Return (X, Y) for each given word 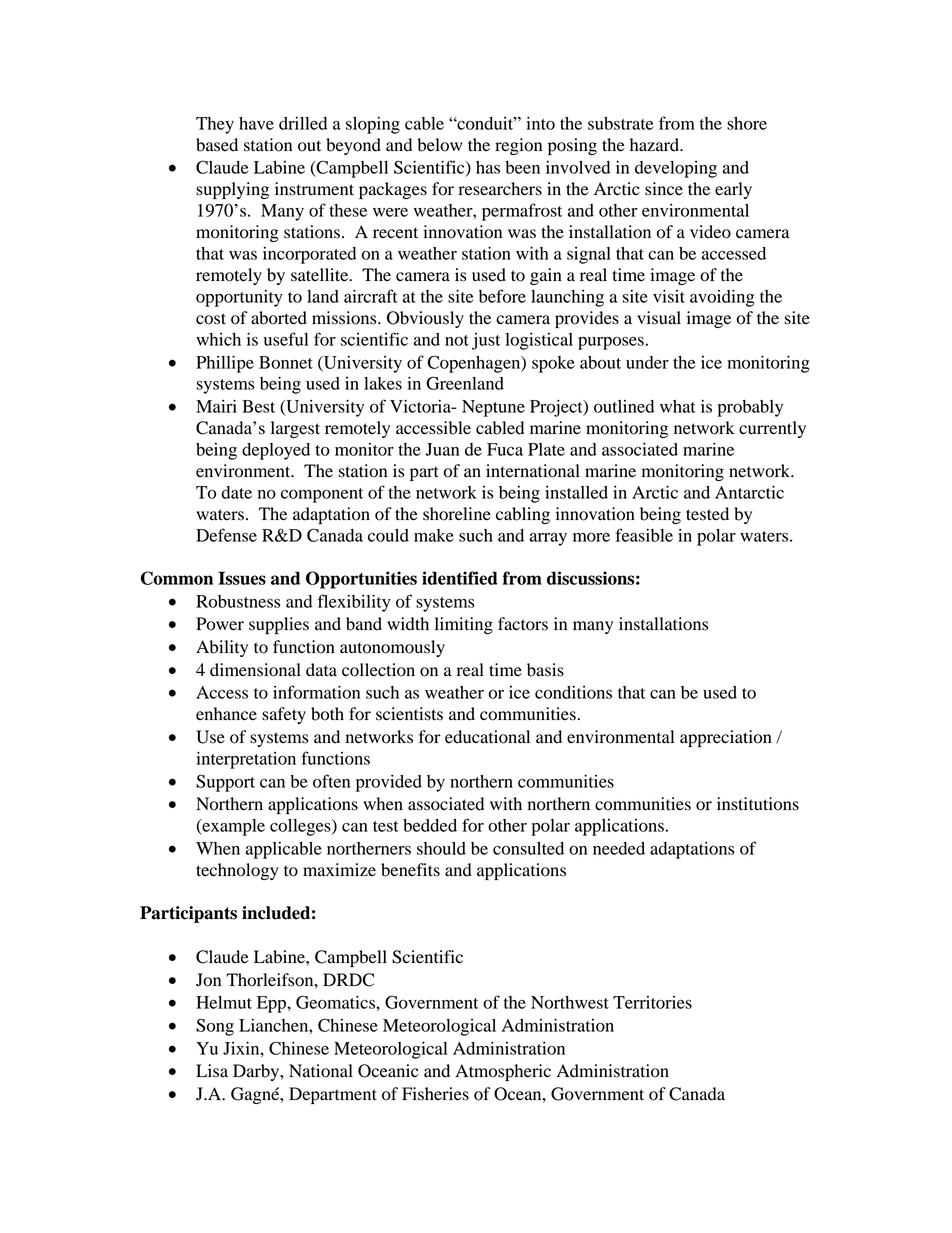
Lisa (212, 1071)
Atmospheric (503, 1072)
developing (676, 169)
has (488, 167)
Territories (652, 1002)
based (217, 145)
